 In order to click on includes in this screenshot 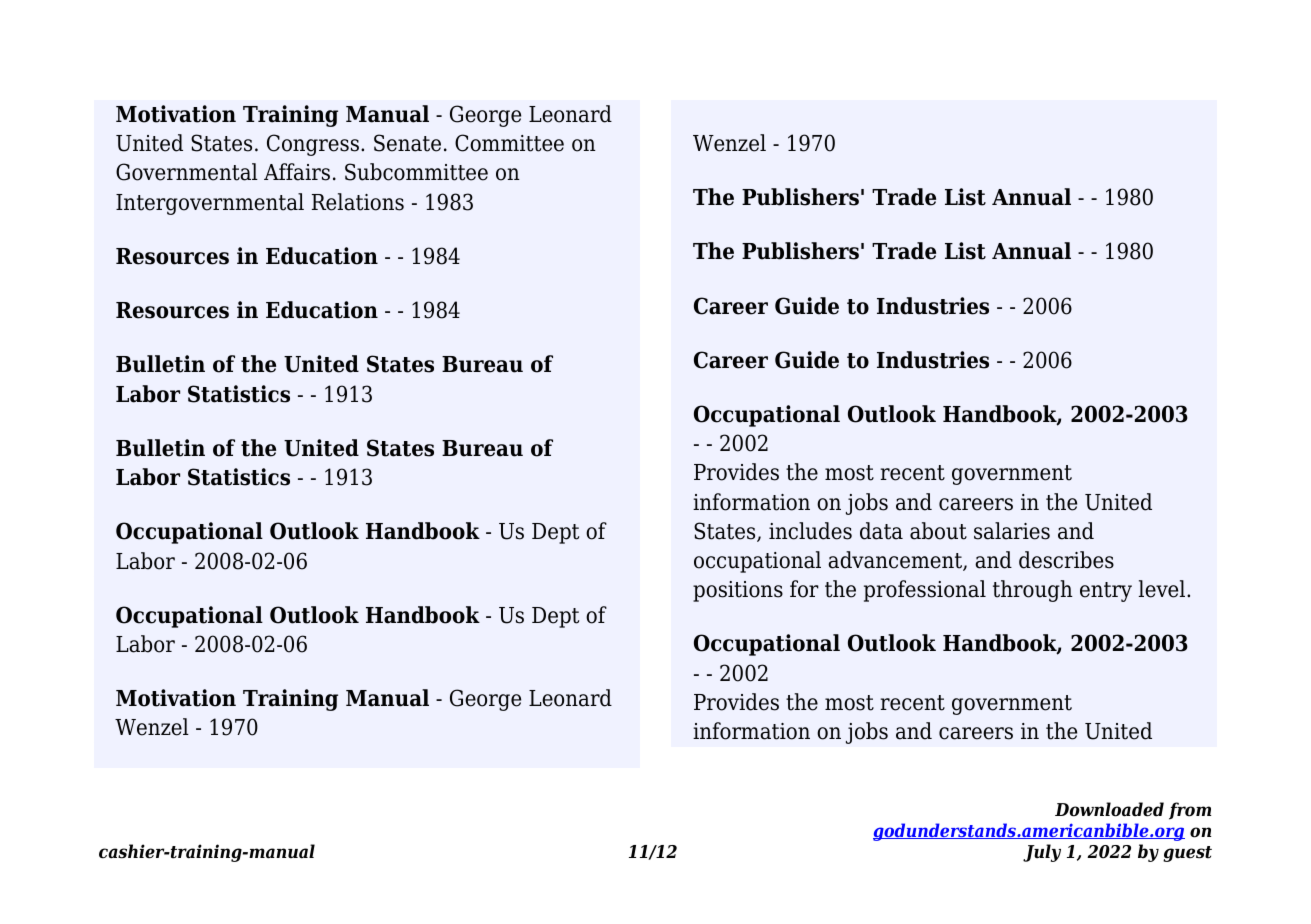, I will do `click(810, 531)`.
